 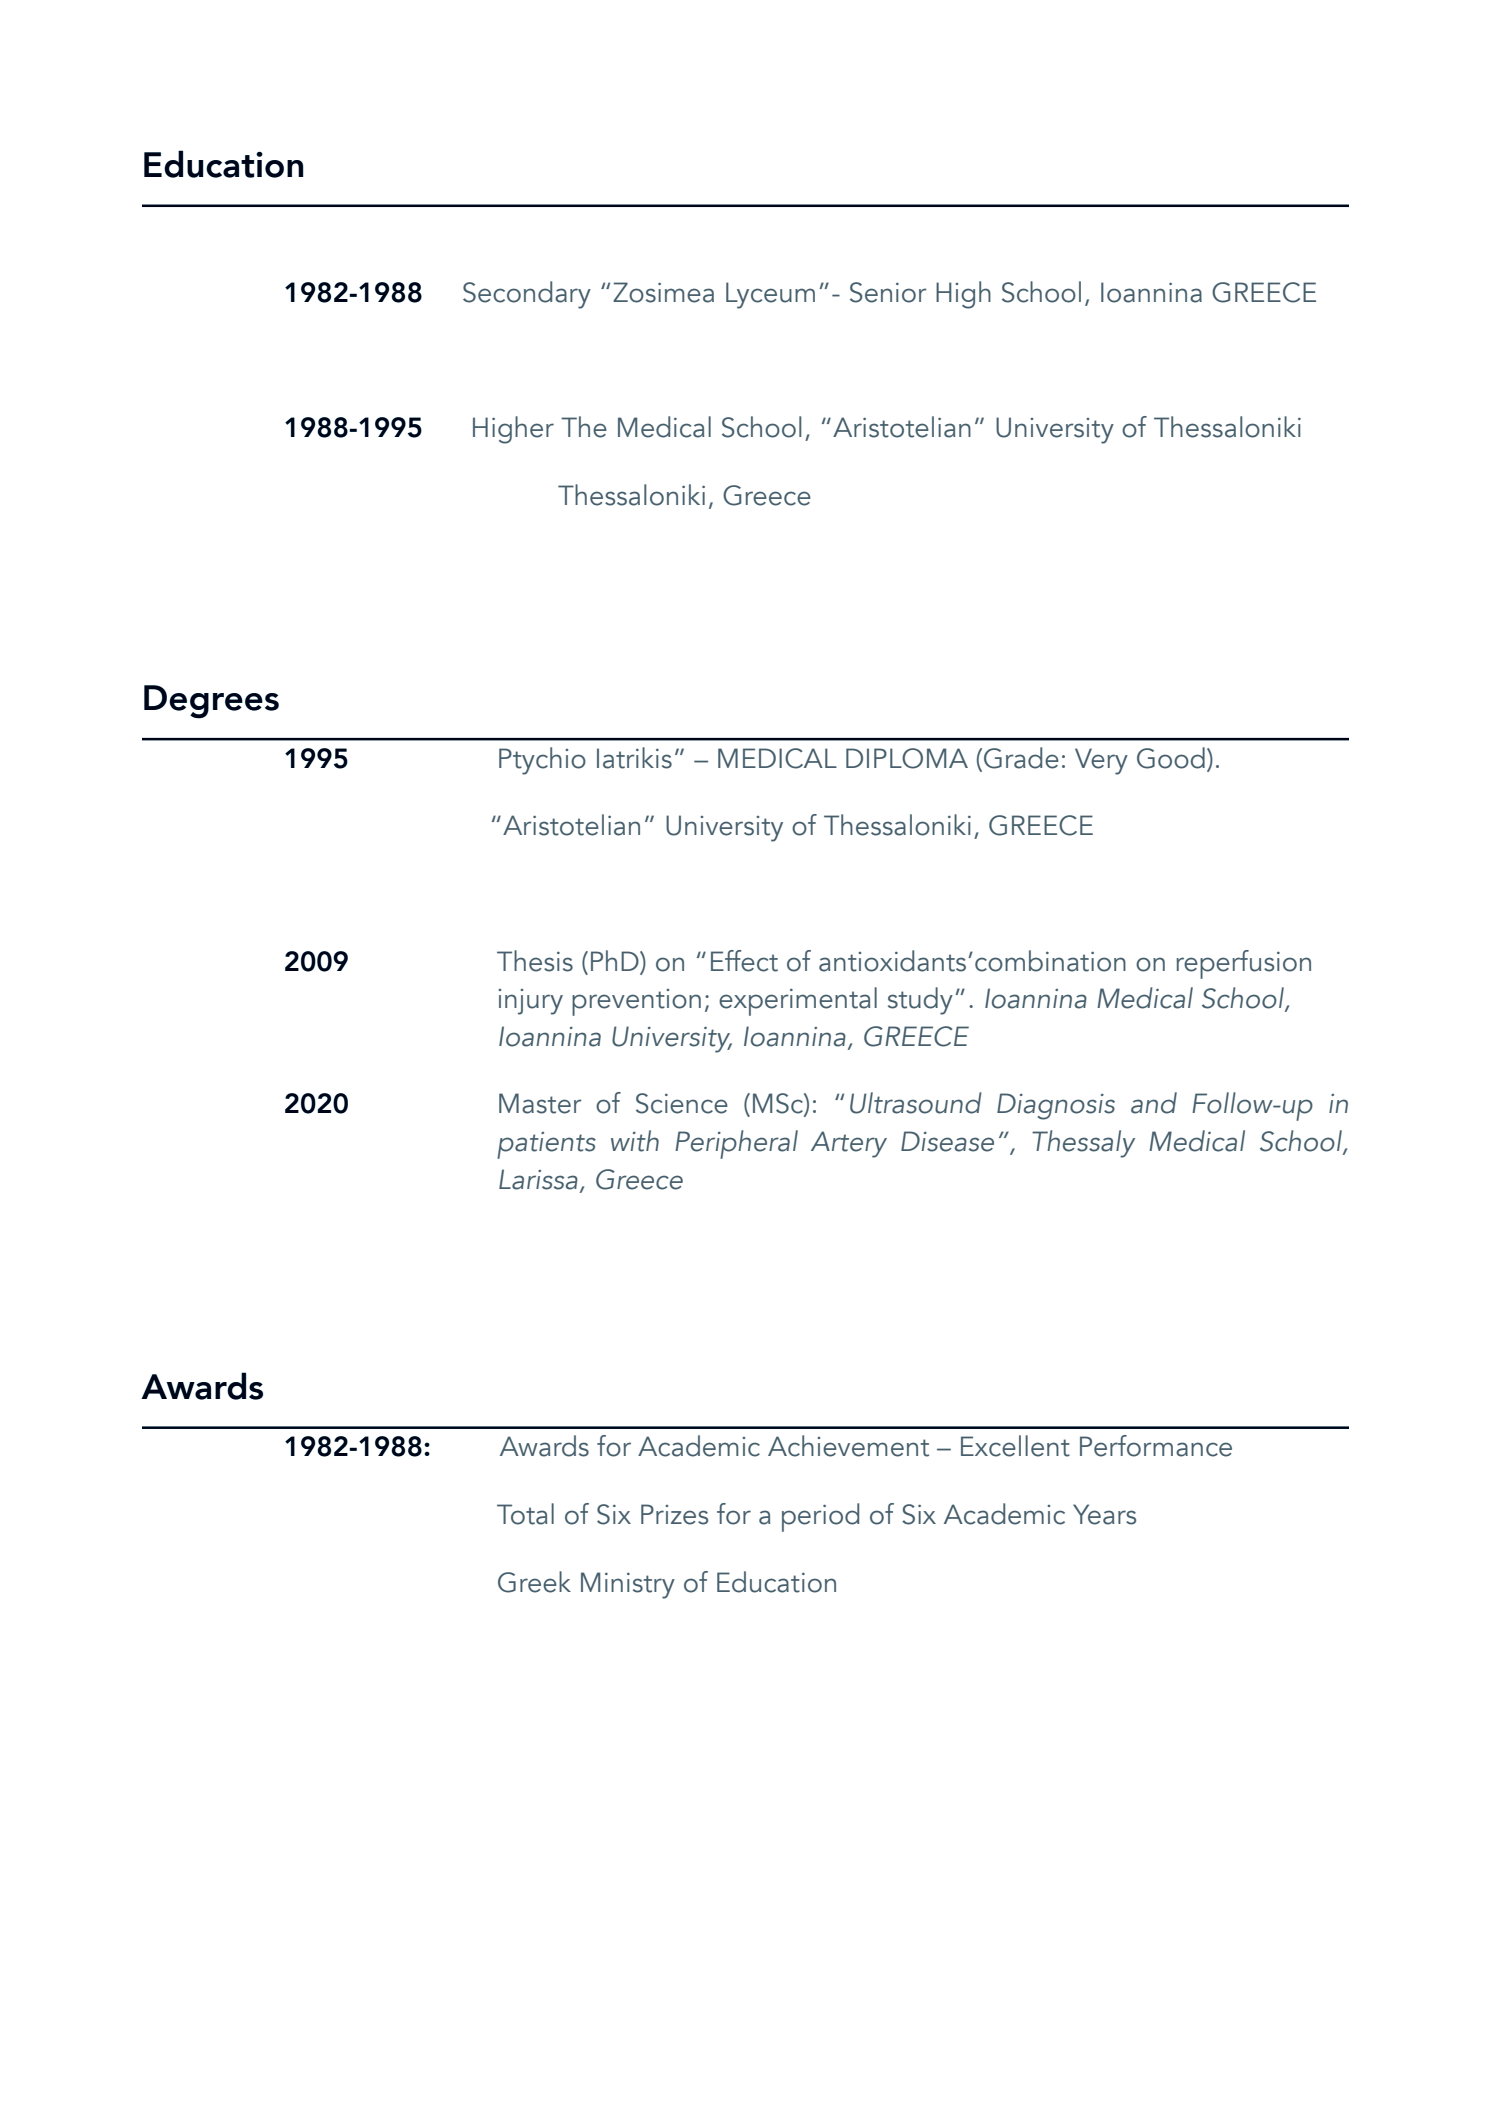 What do you see at coordinates (736, 1144) in the page?
I see `Peripheral` at bounding box center [736, 1144].
